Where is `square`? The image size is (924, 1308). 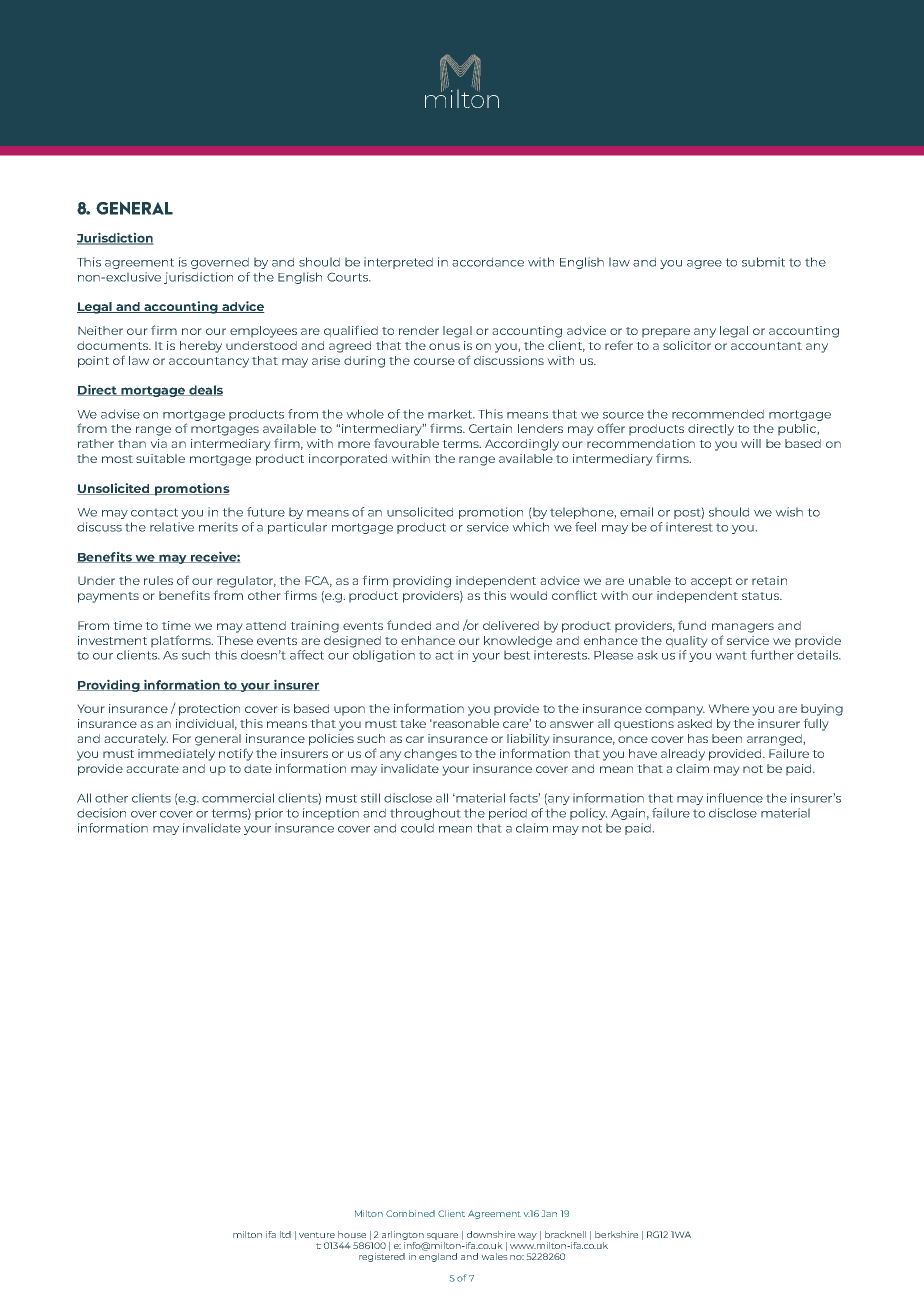
square is located at coordinates (442, 1236).
